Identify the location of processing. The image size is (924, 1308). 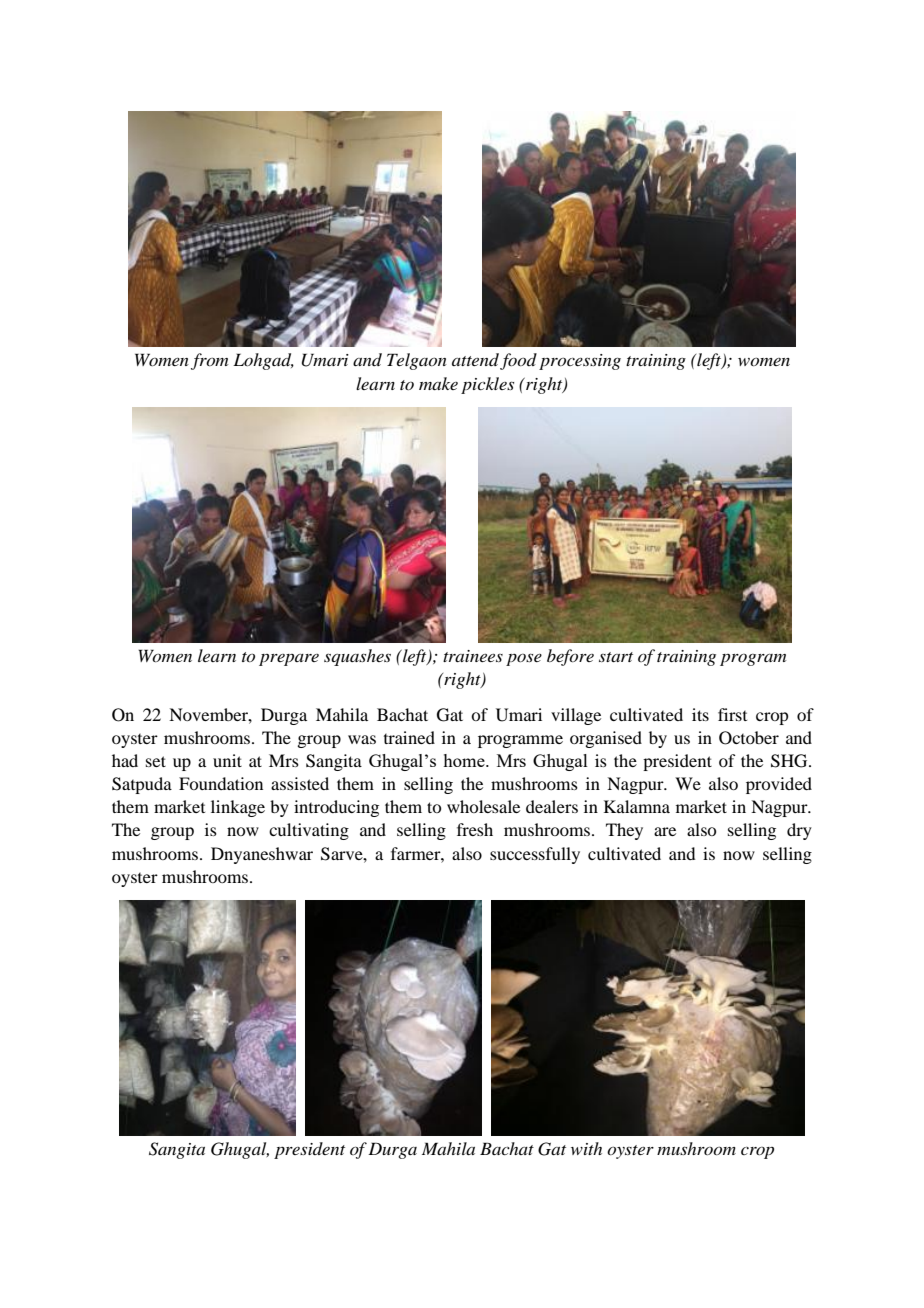
(580, 362).
